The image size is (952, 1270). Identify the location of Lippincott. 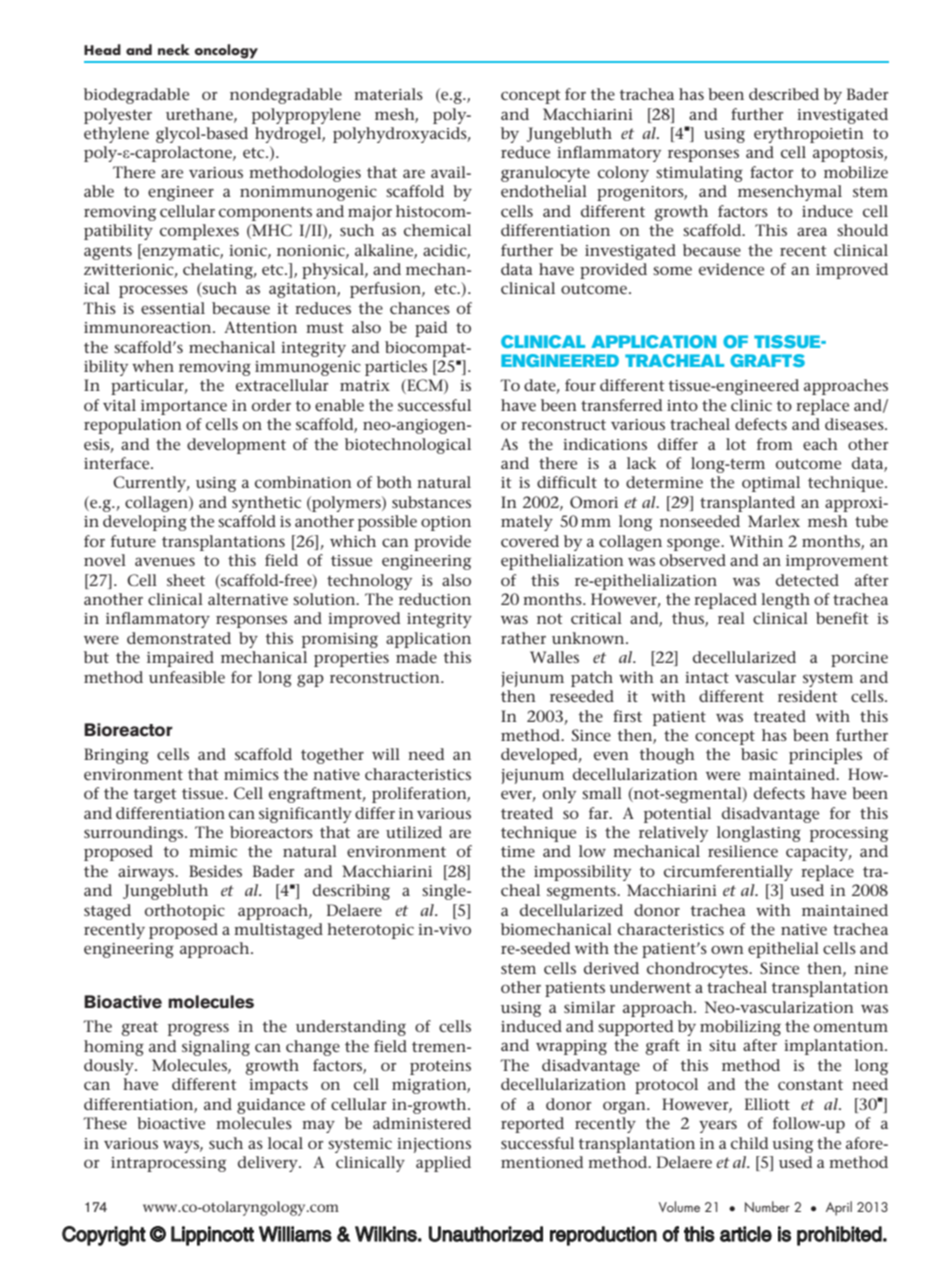
(212, 1236).
